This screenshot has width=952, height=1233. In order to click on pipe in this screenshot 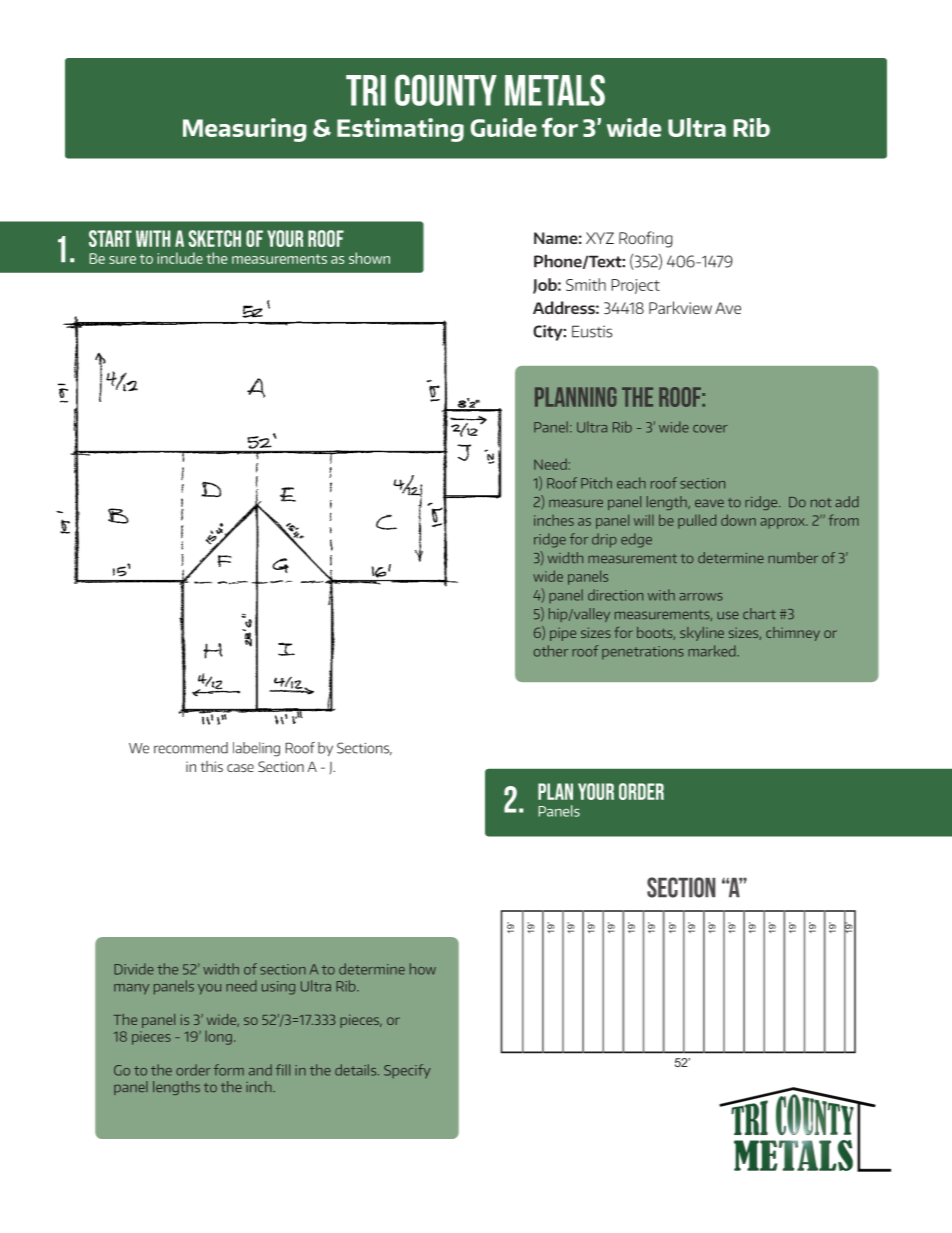, I will do `click(563, 634)`.
